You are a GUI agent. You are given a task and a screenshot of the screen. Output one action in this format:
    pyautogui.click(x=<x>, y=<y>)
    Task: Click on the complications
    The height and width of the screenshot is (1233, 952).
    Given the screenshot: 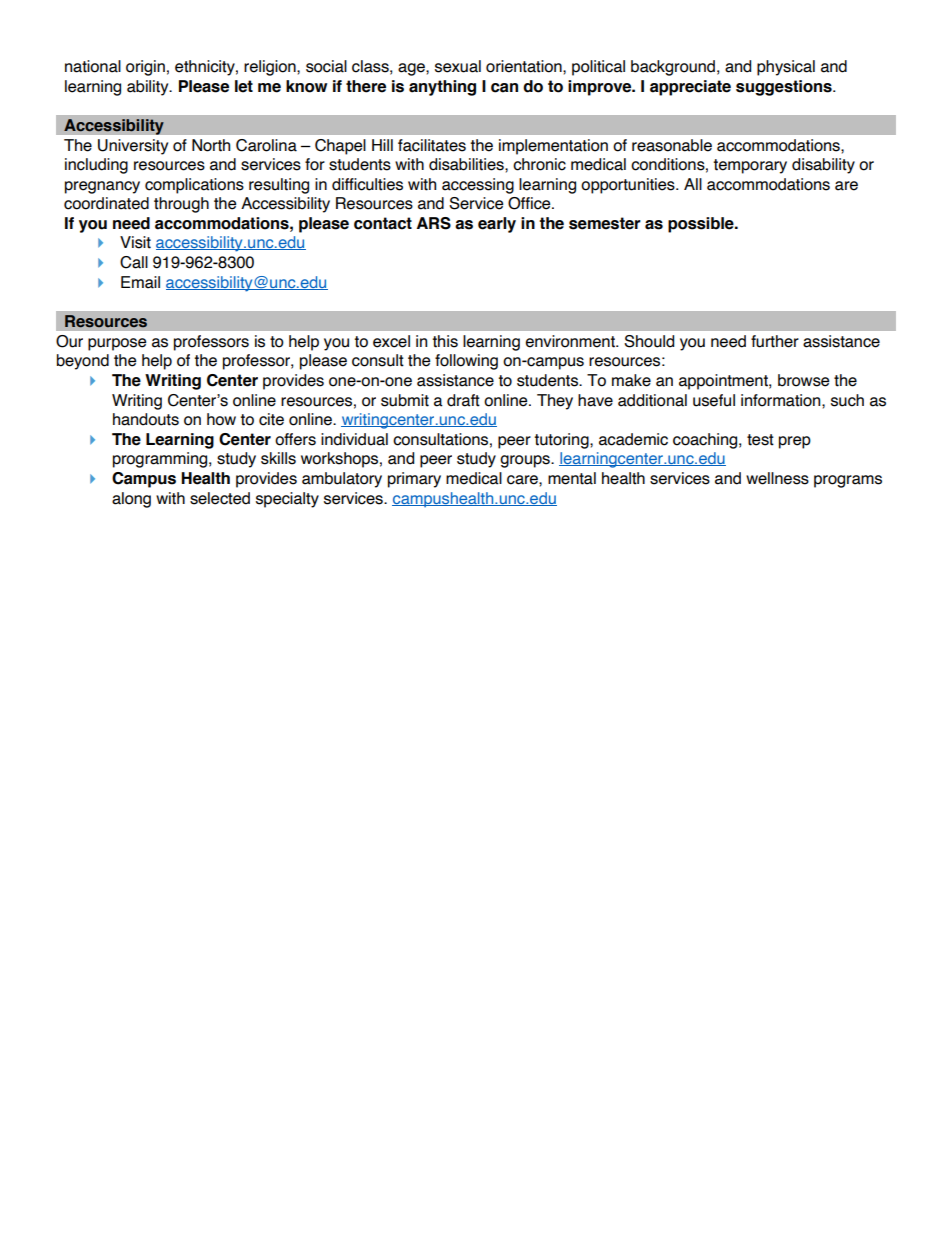 What is the action you would take?
    pyautogui.click(x=194, y=186)
